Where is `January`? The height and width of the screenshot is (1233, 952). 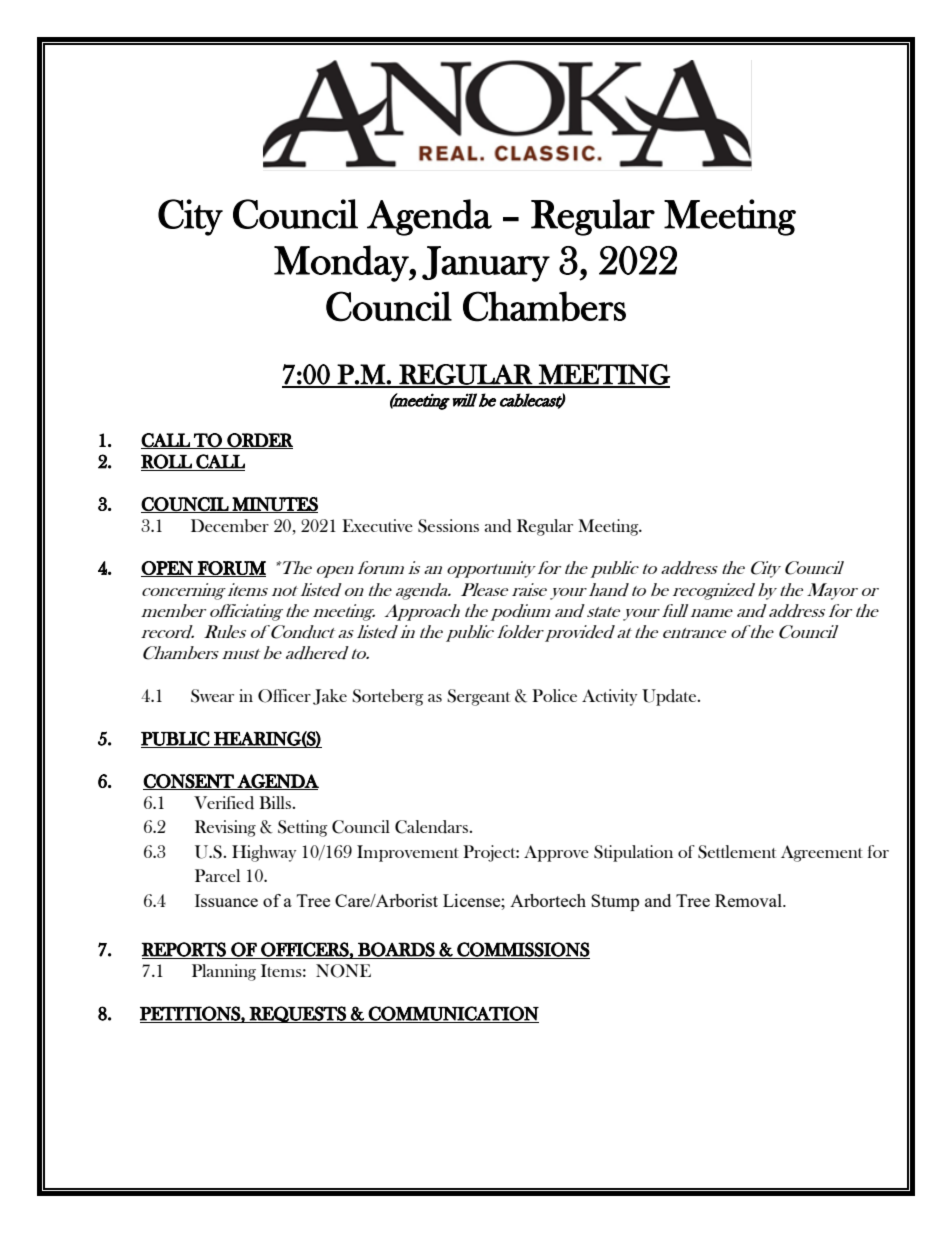 January is located at coordinates (486, 264).
